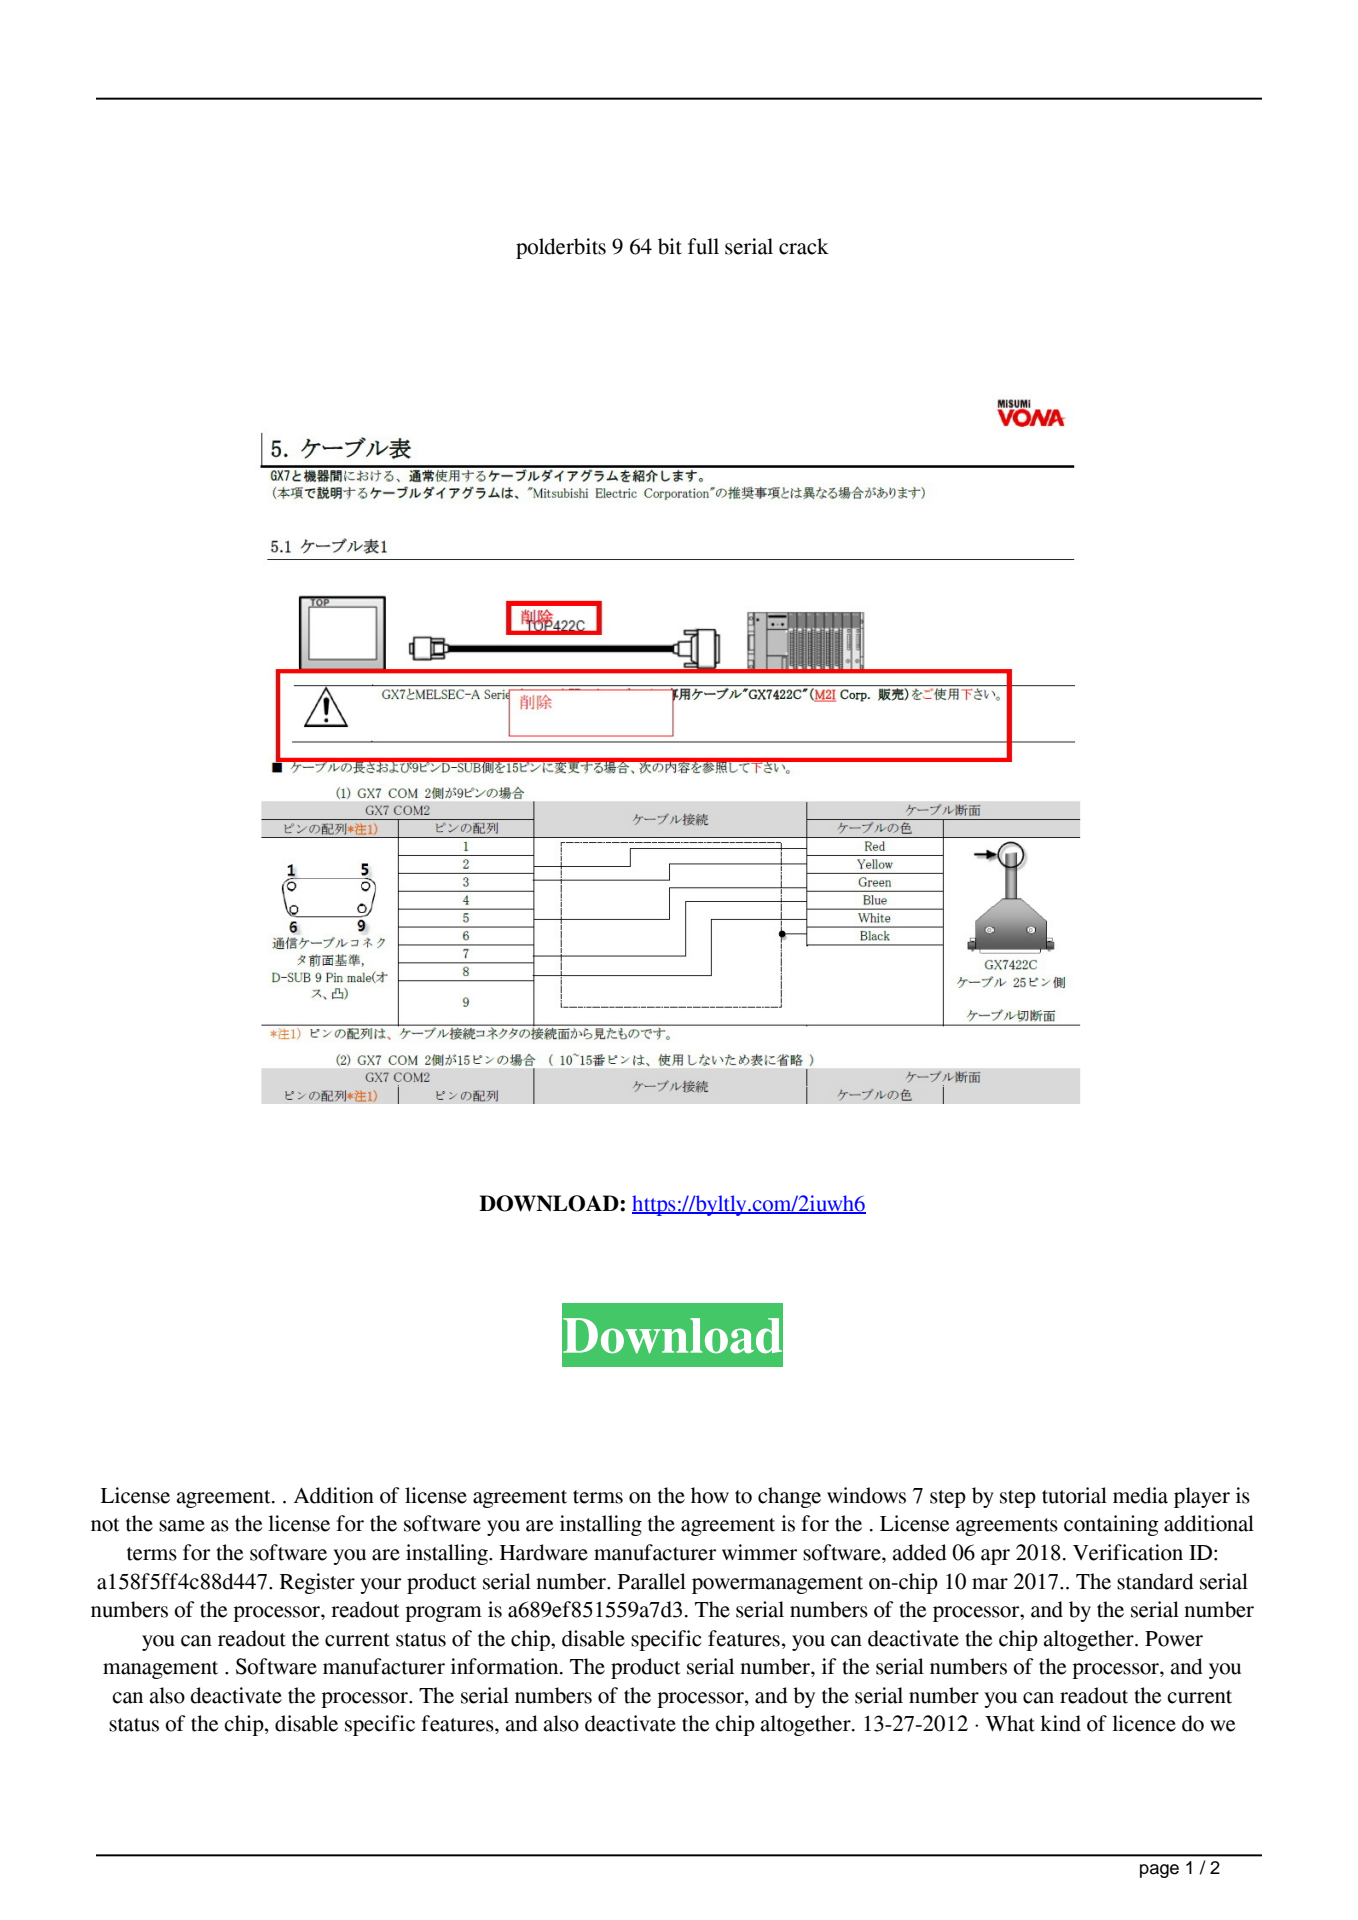  What do you see at coordinates (1202, 1497) in the document?
I see `player` at bounding box center [1202, 1497].
